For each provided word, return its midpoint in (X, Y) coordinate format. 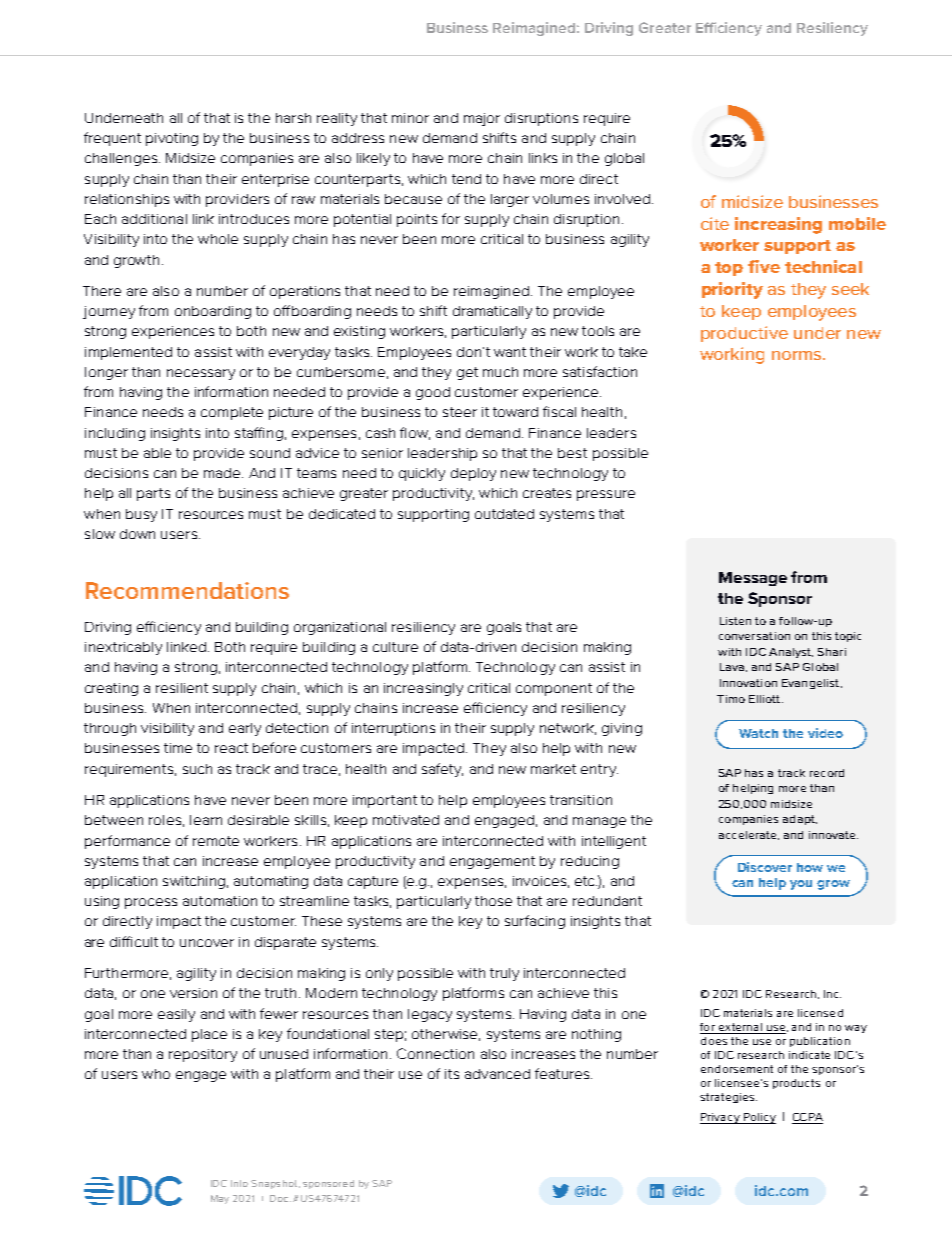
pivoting (172, 139)
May (220, 1199)
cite (715, 223)
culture (395, 647)
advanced (497, 1074)
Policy (759, 1118)
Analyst (791, 653)
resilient (182, 688)
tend (466, 179)
